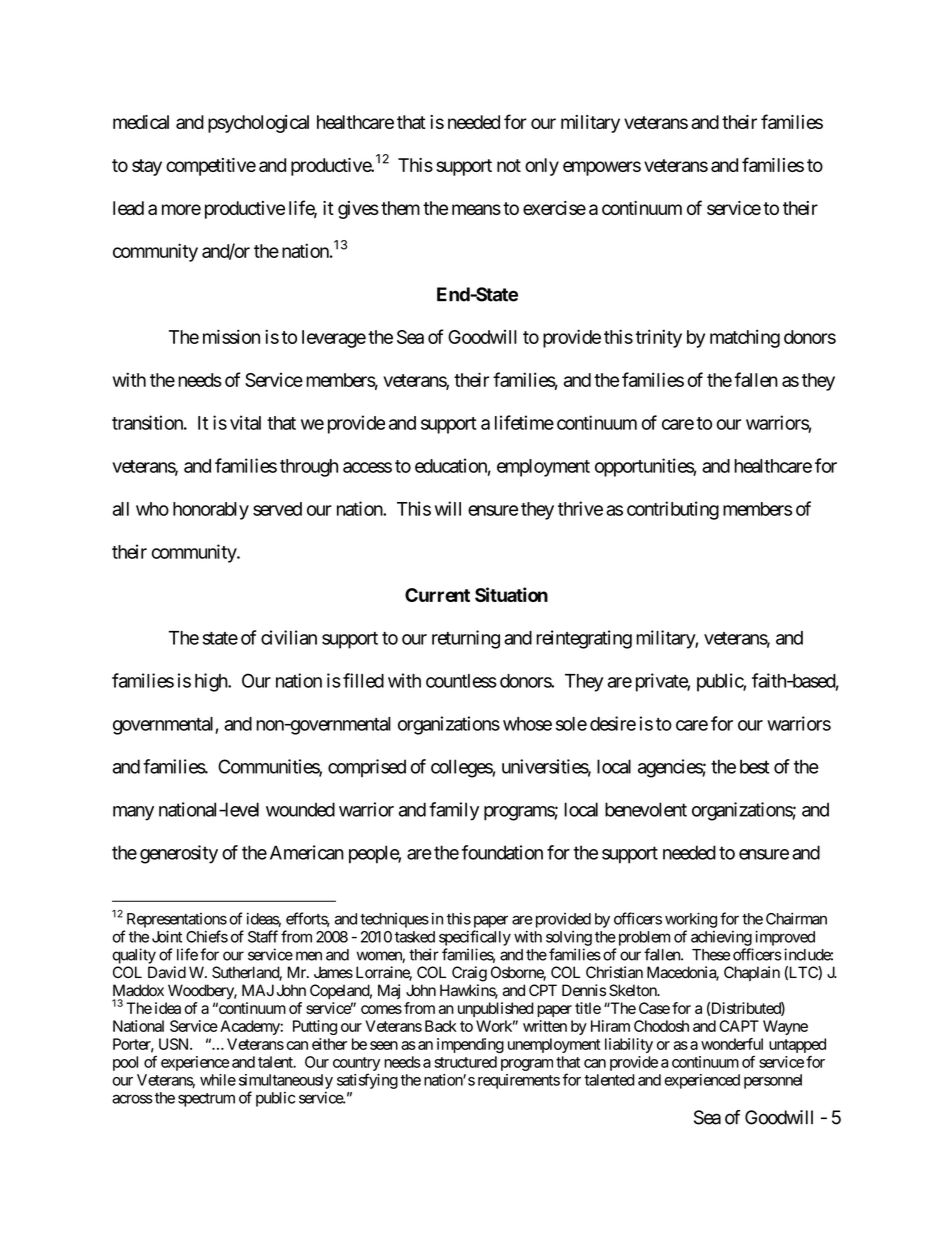  What do you see at coordinates (584, 639) in the screenshot?
I see `reintegrating` at bounding box center [584, 639].
